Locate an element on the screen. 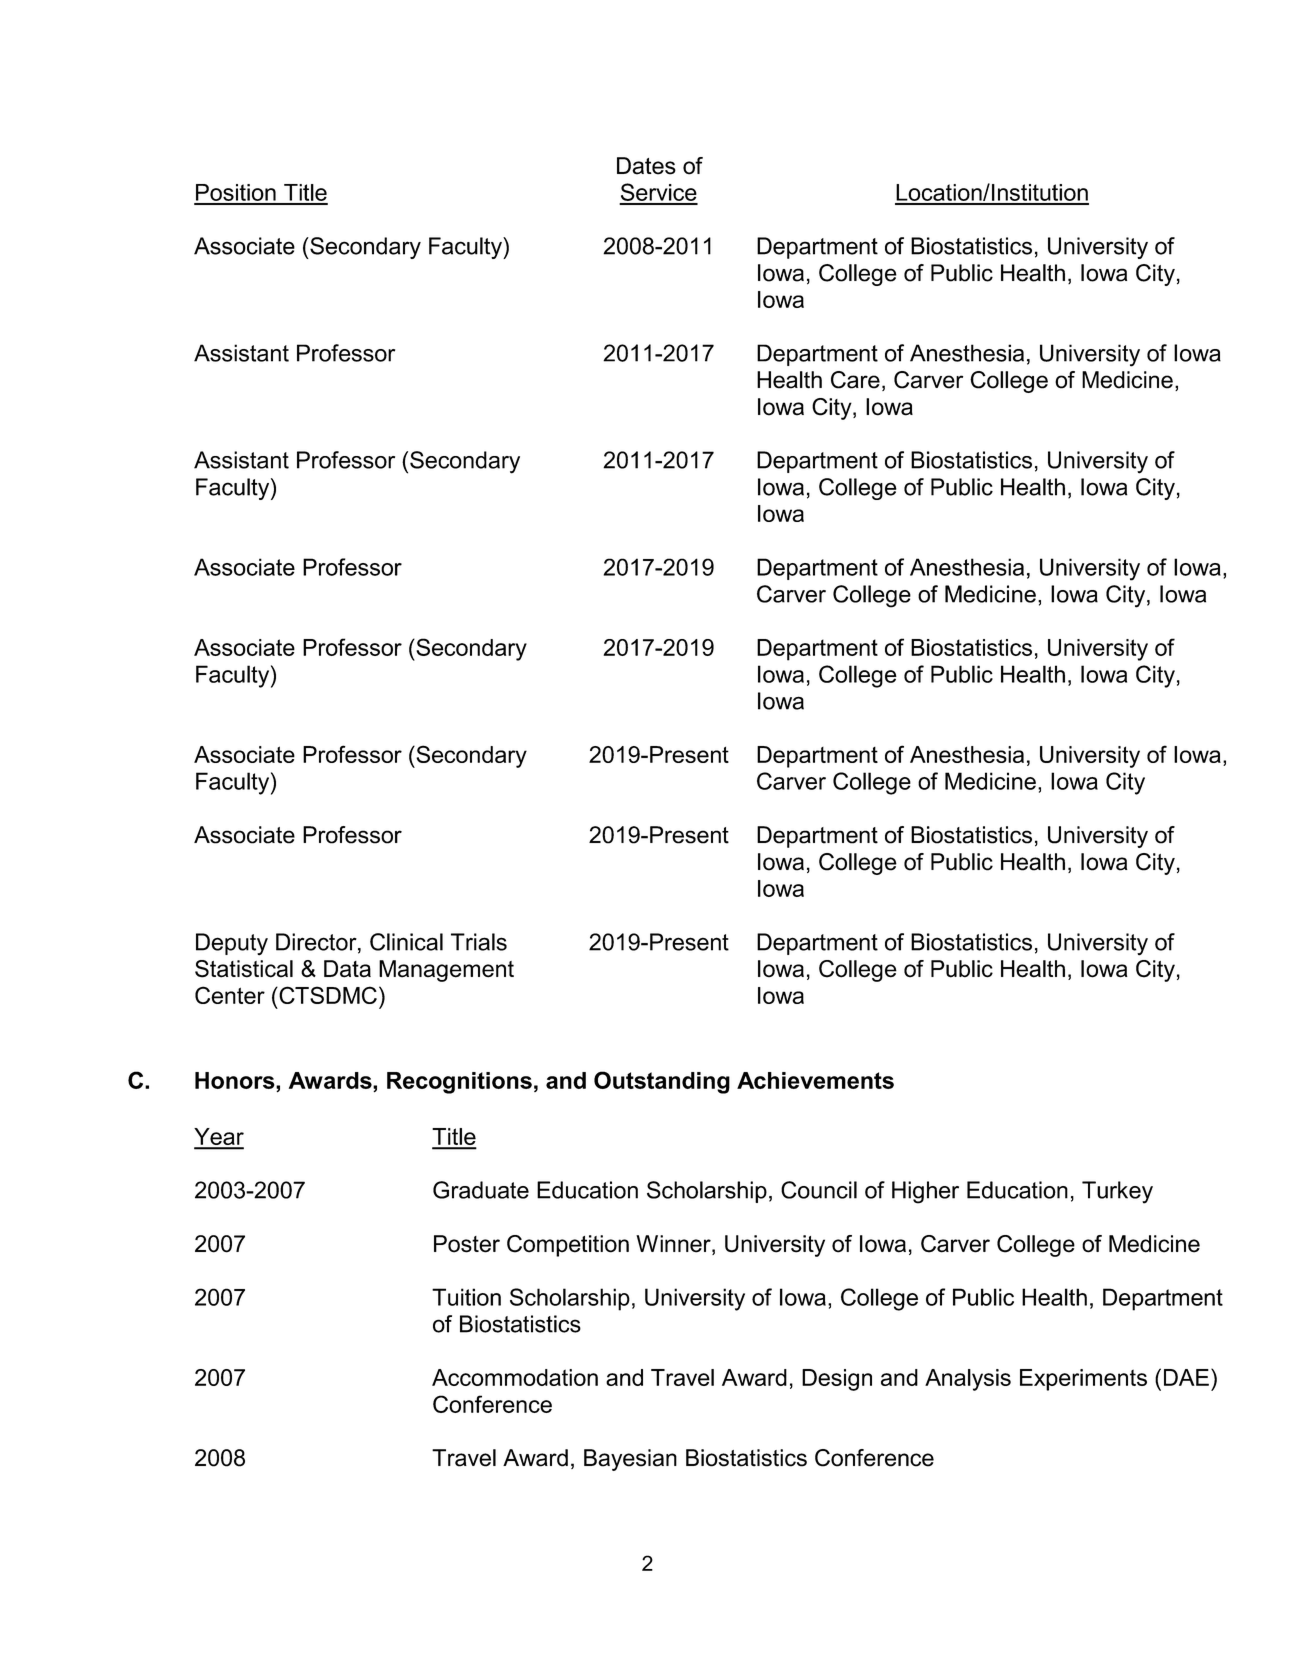 Image resolution: width=1295 pixels, height=1676 pixels. Care is located at coordinates (855, 380).
